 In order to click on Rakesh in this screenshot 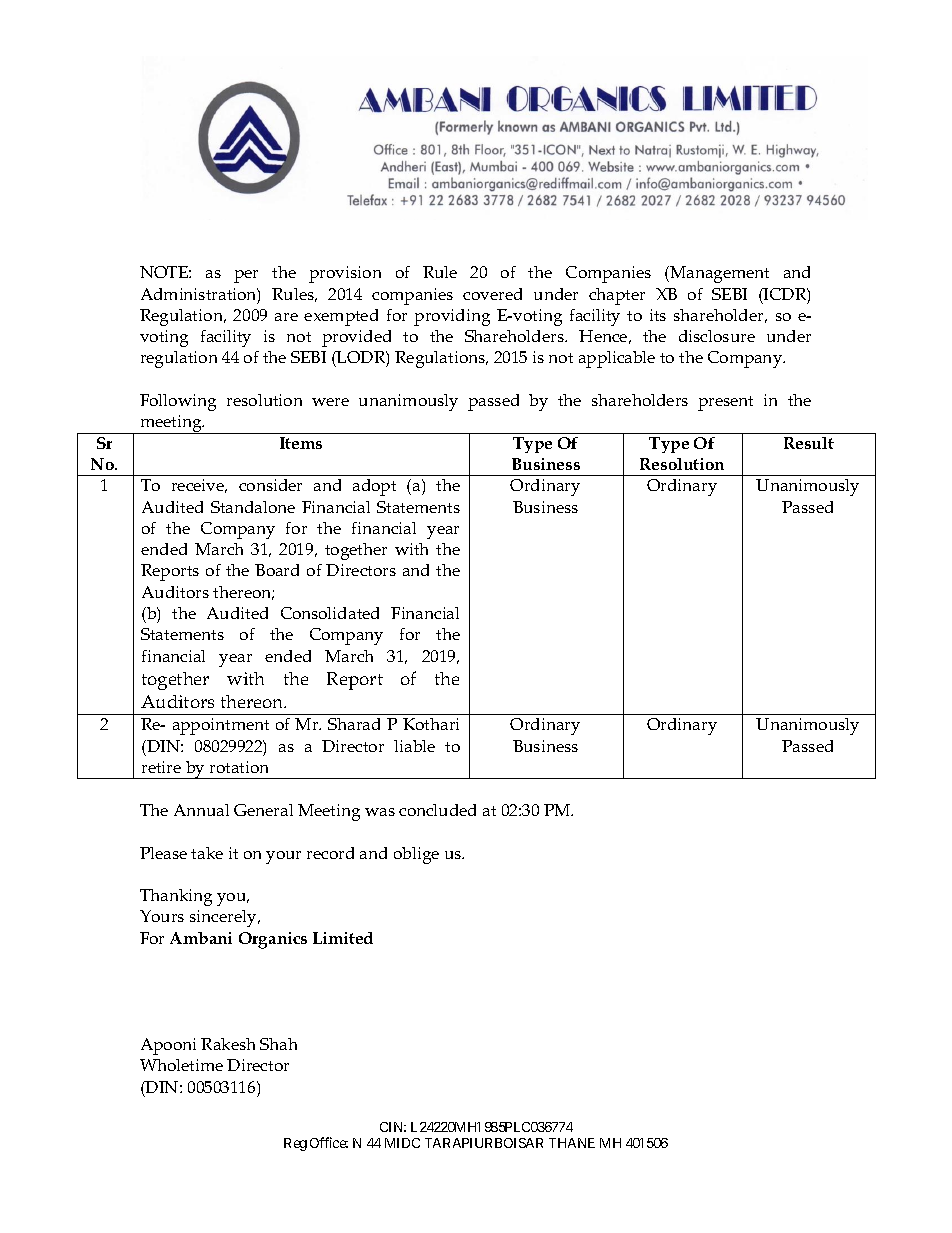, I will do `click(228, 1044)`.
